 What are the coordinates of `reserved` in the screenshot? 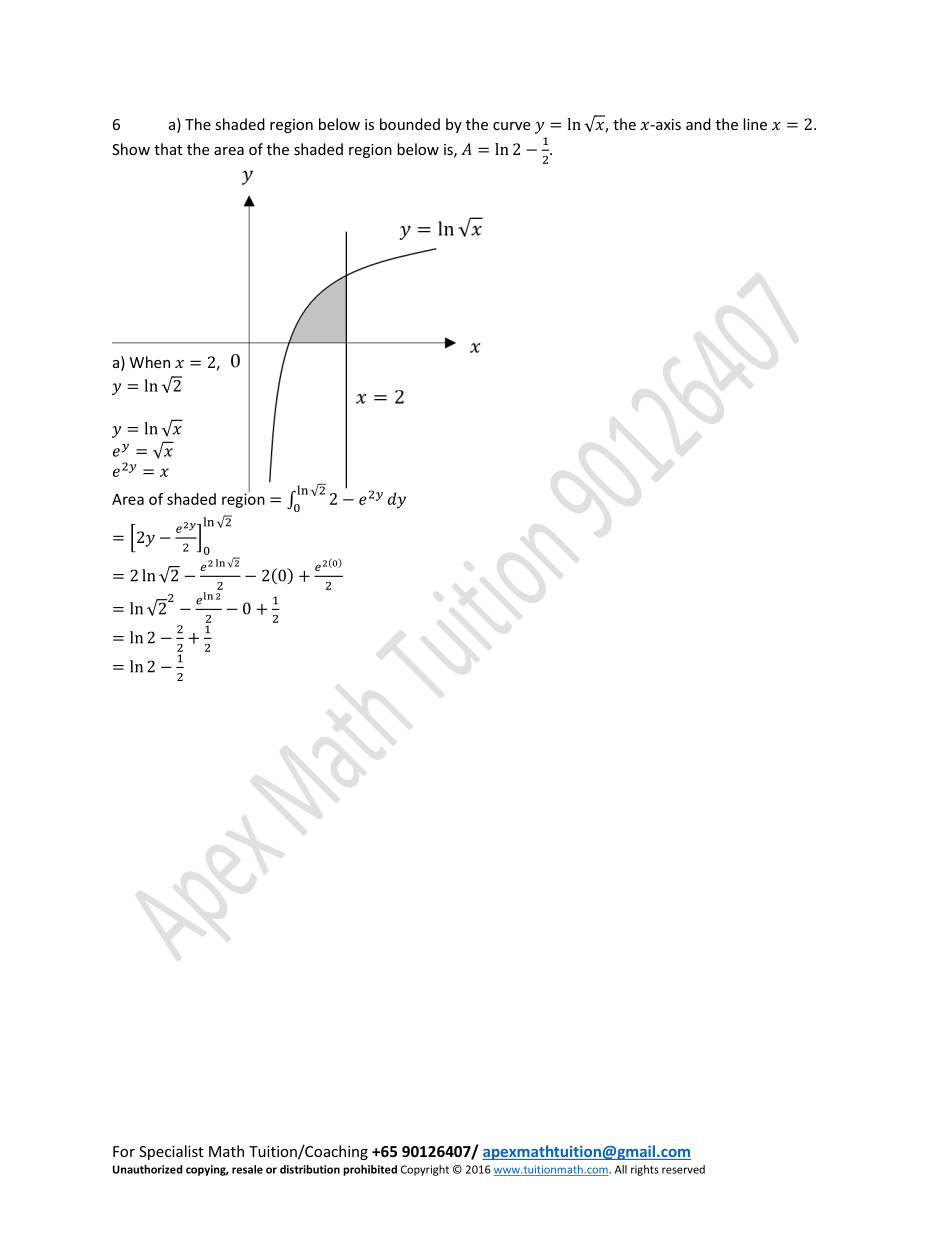 It's located at (683, 1169).
